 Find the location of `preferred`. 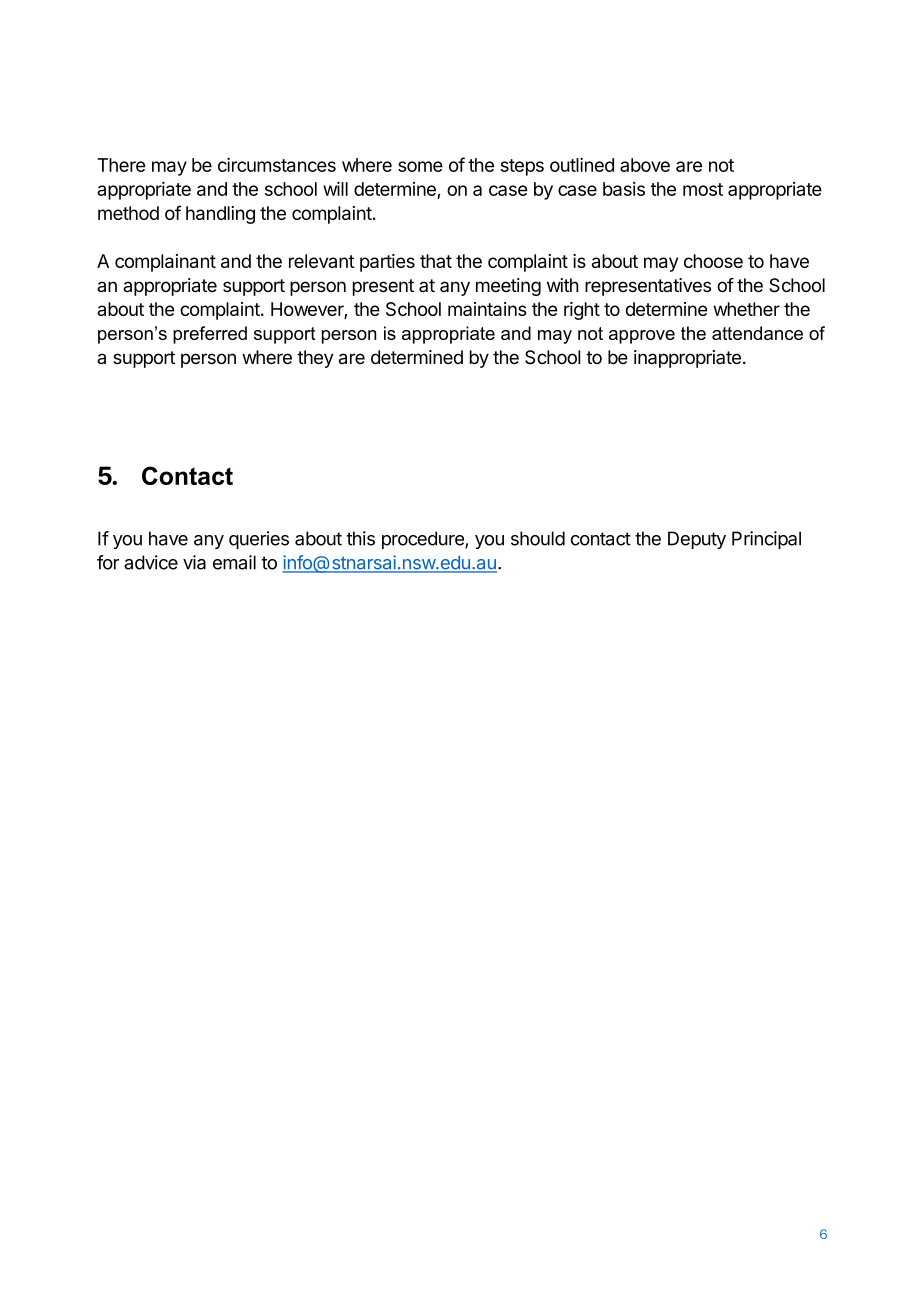

preferred is located at coordinates (210, 335).
